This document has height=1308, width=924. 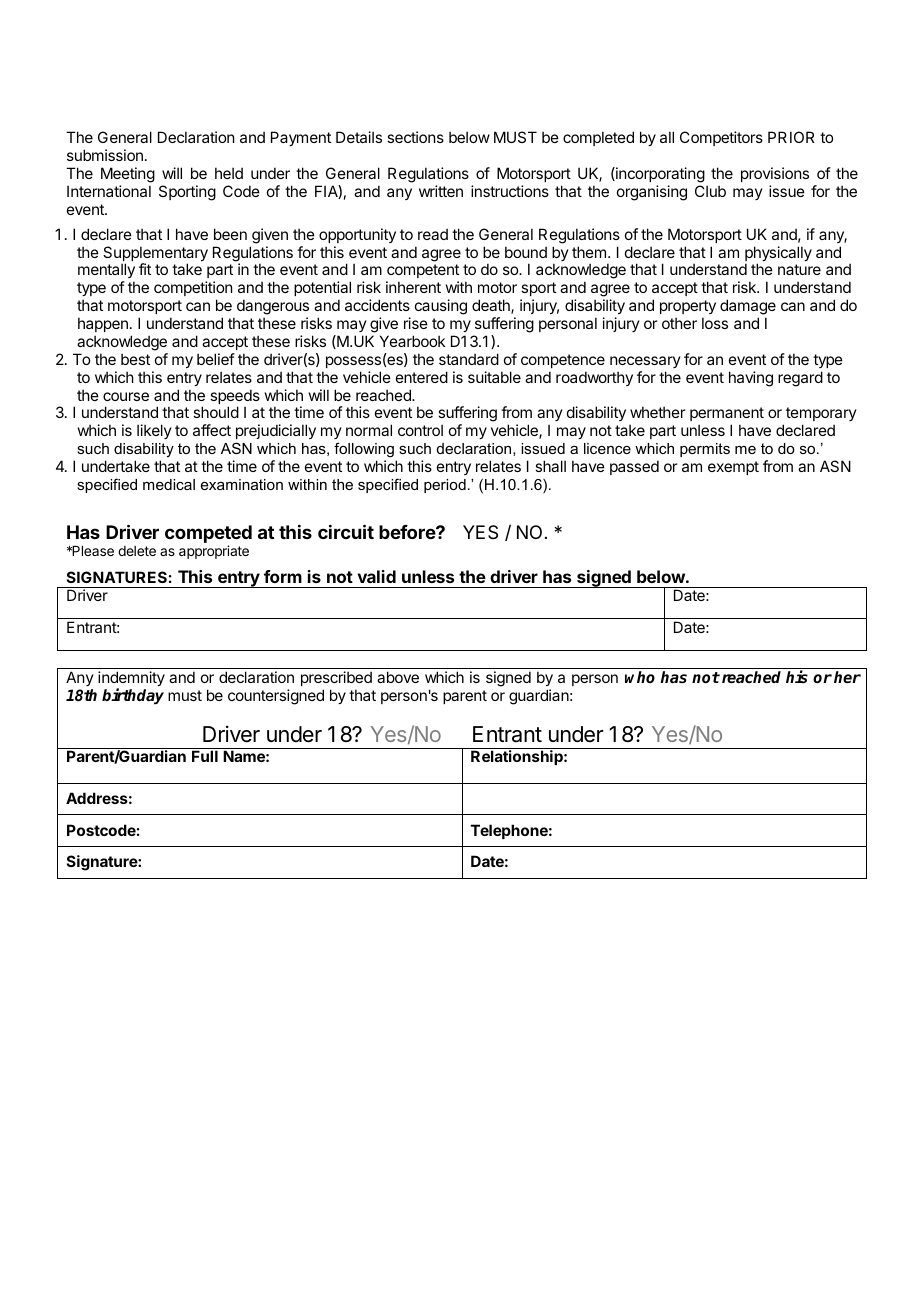 What do you see at coordinates (721, 138) in the document?
I see `Competitors` at bounding box center [721, 138].
